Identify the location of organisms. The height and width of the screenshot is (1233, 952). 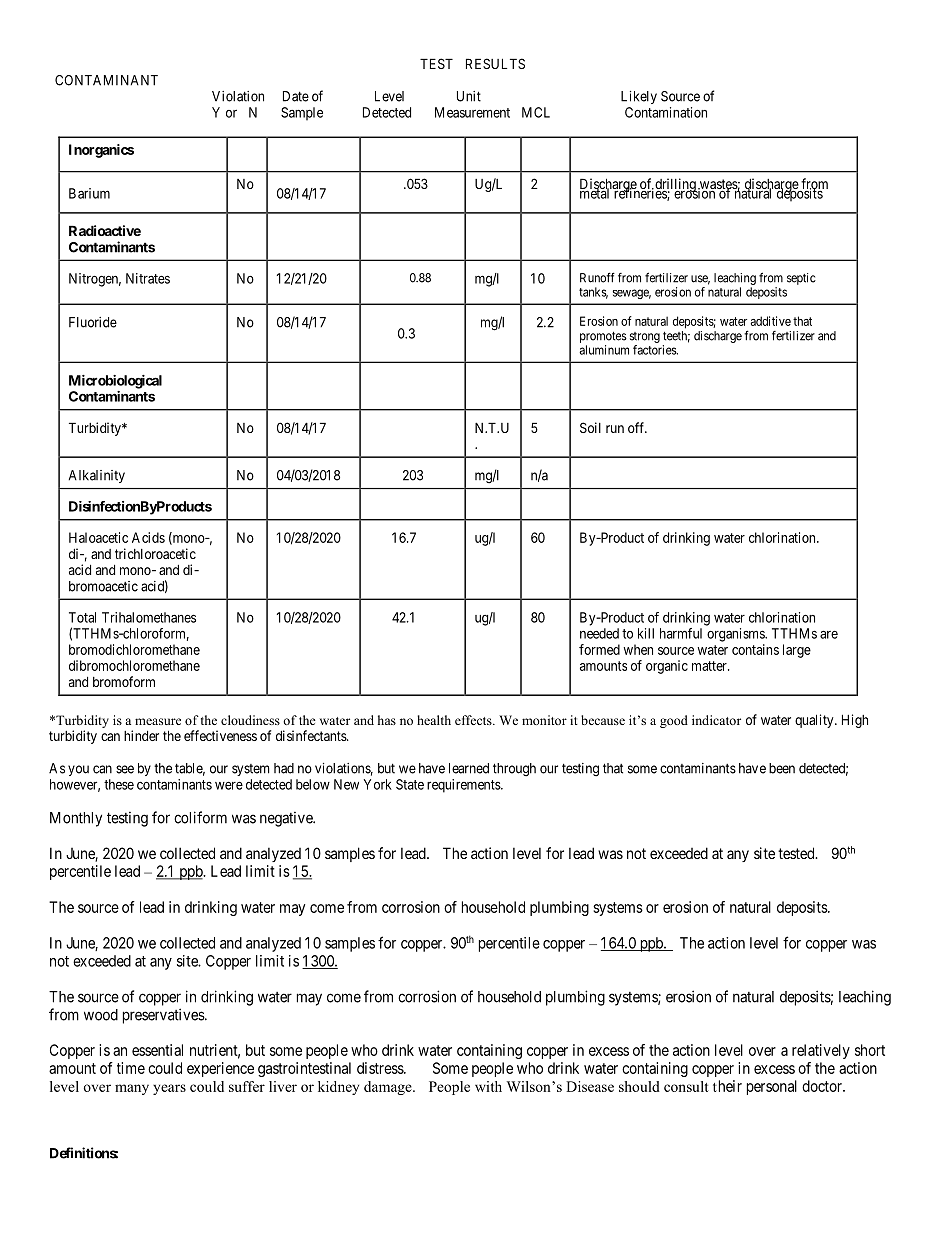
(736, 635).
